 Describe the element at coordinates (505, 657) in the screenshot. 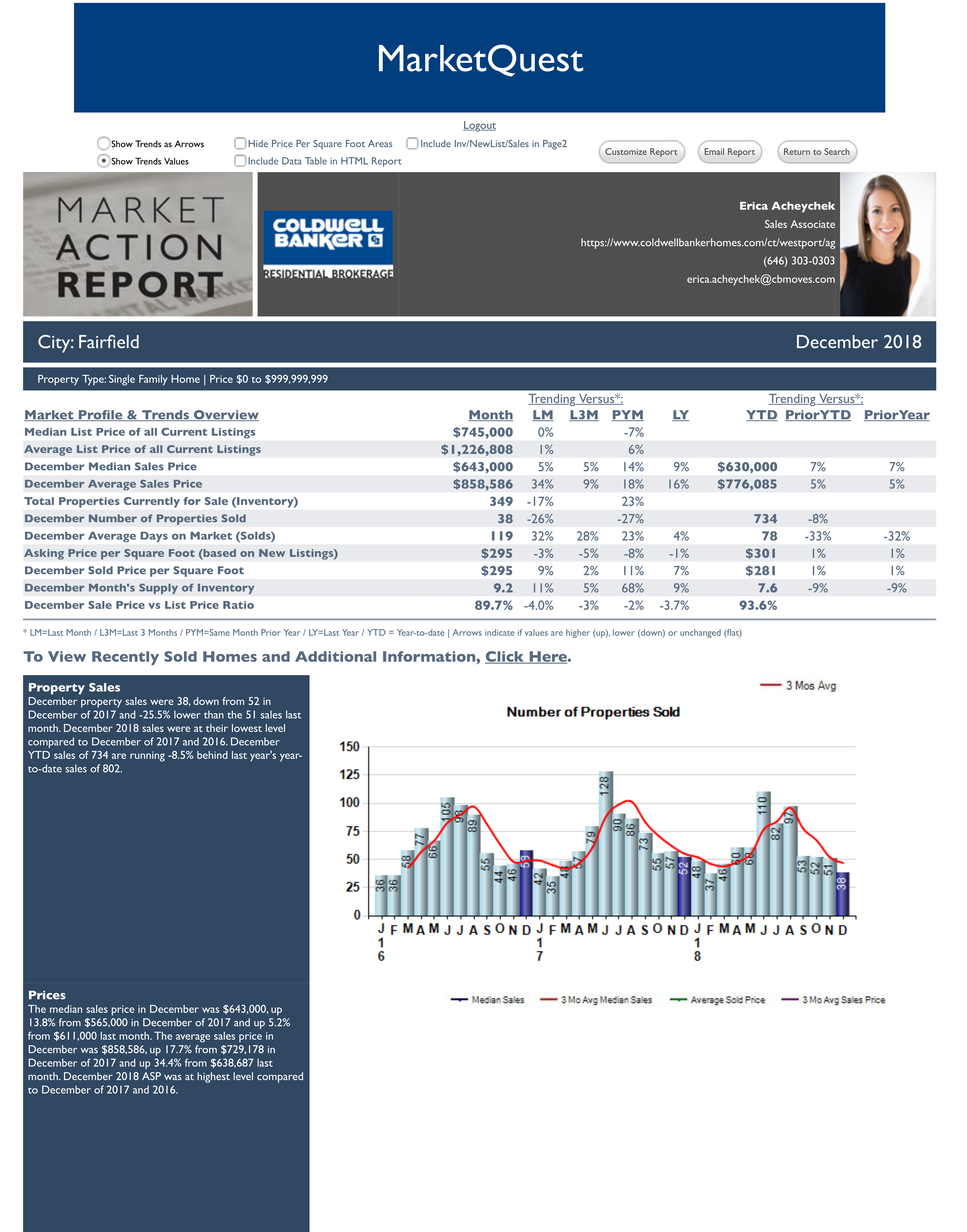

I see `Click` at that location.
